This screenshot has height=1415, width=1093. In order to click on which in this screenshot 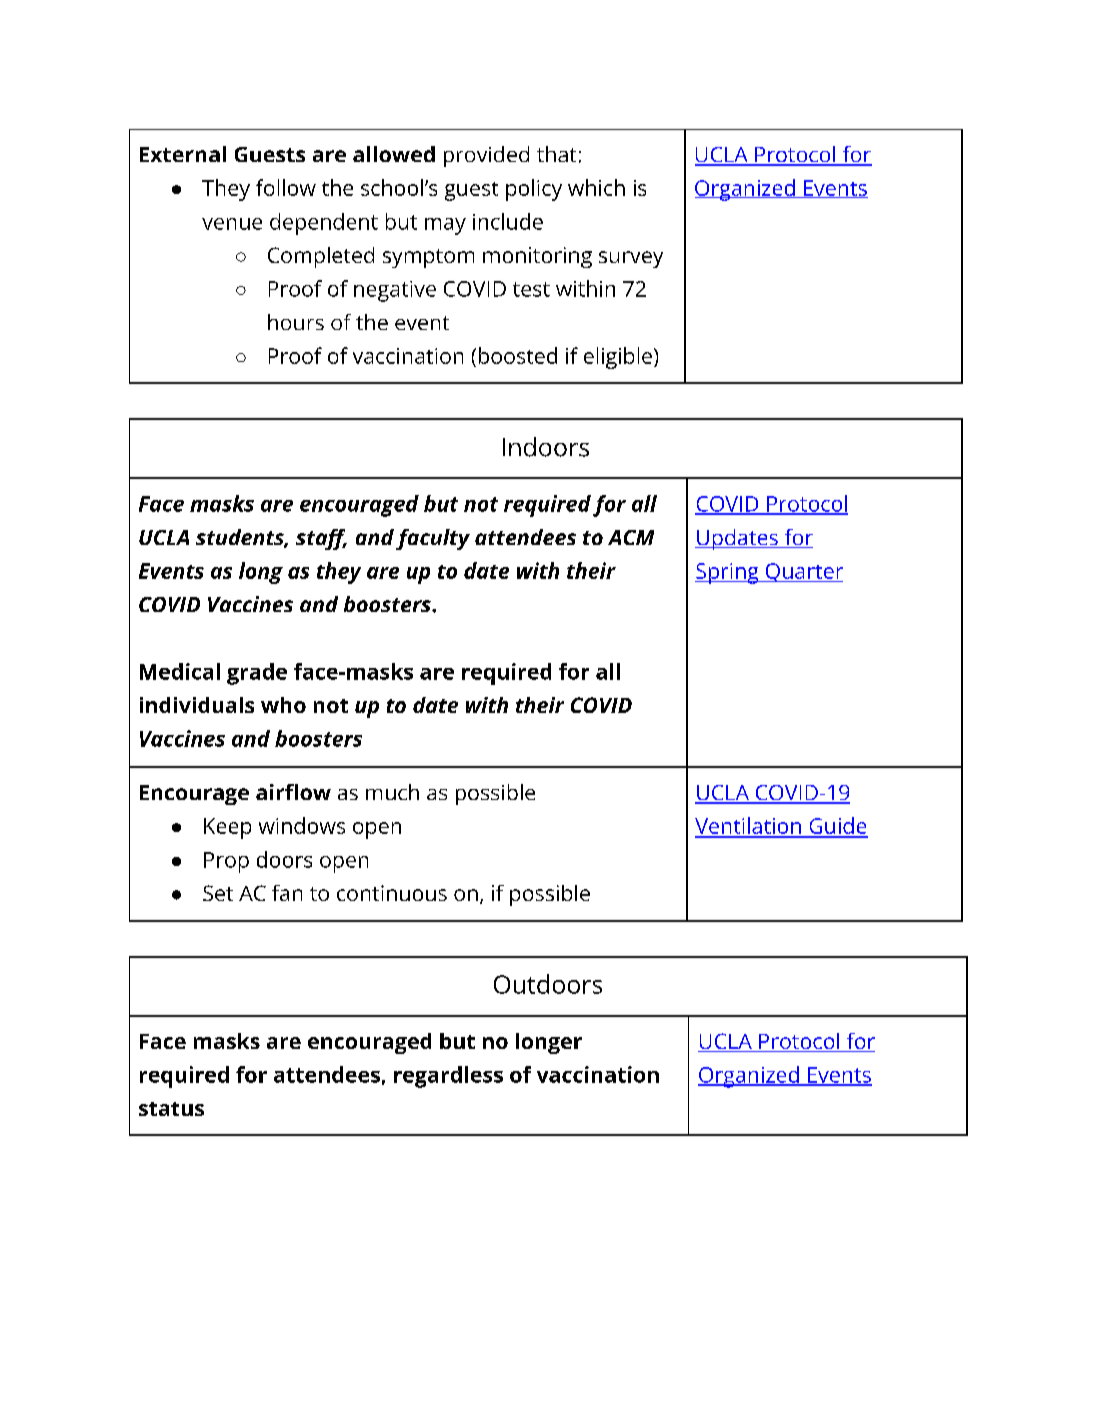, I will do `click(596, 187)`.
